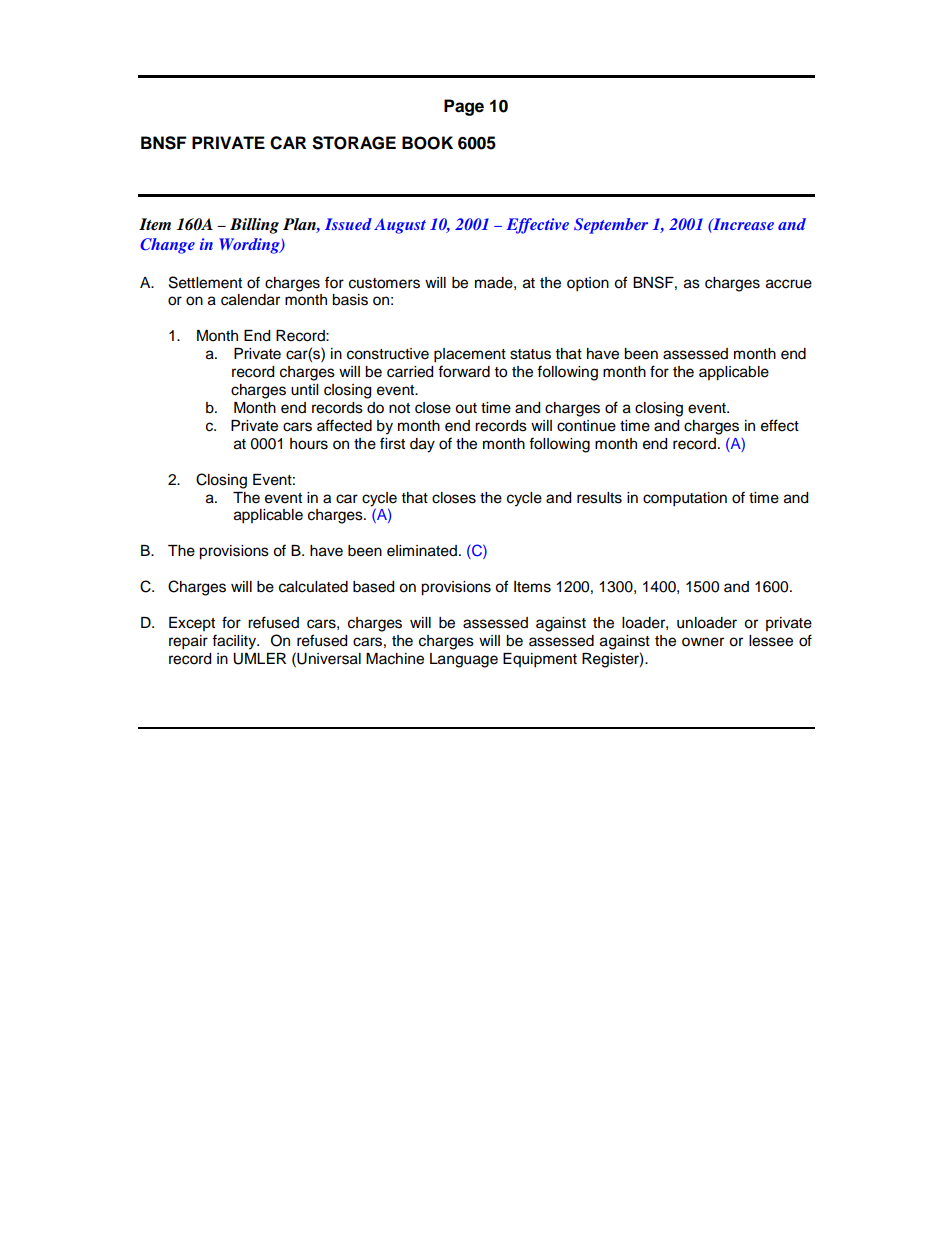  What do you see at coordinates (586, 426) in the screenshot?
I see `continue` at bounding box center [586, 426].
